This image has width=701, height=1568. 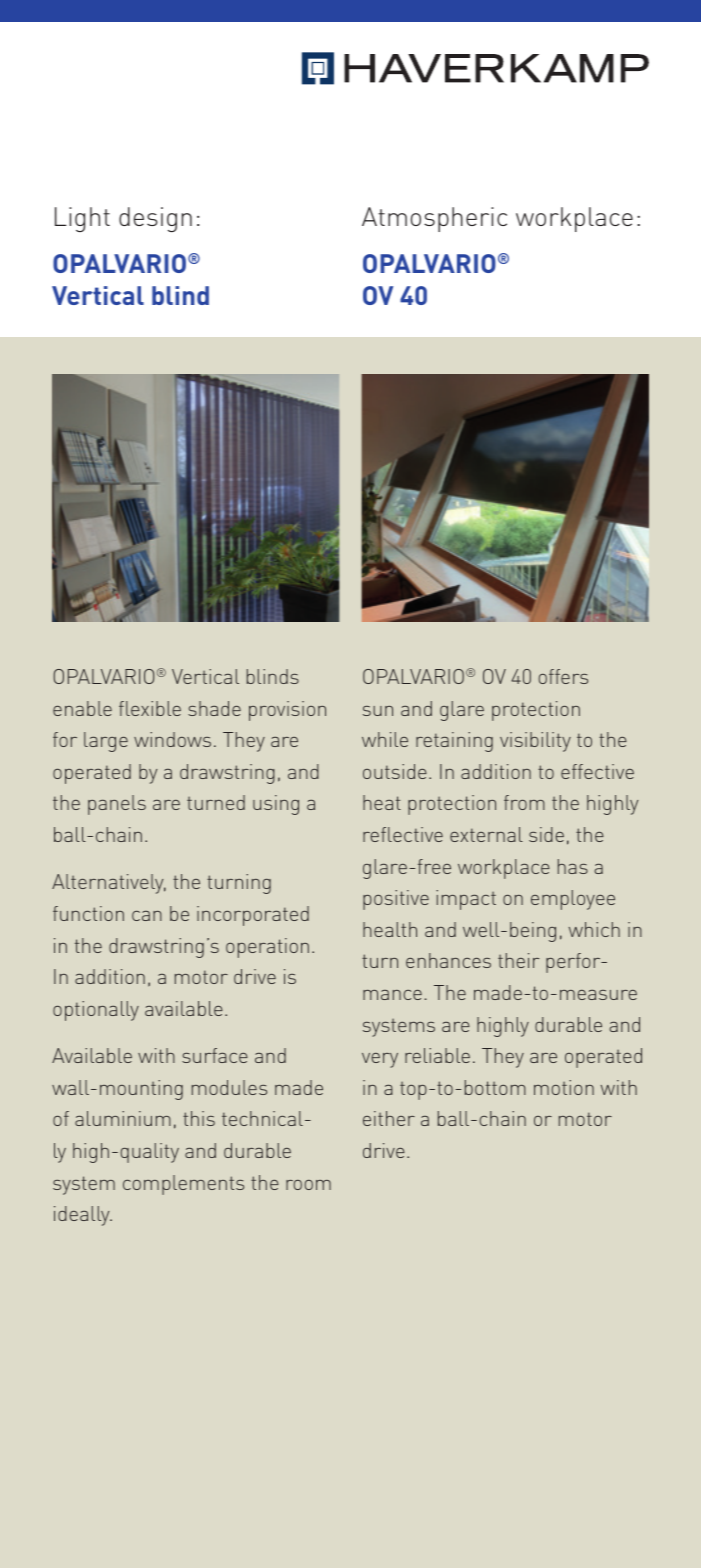 What do you see at coordinates (109, 884) in the image?
I see `Alternatively` at bounding box center [109, 884].
